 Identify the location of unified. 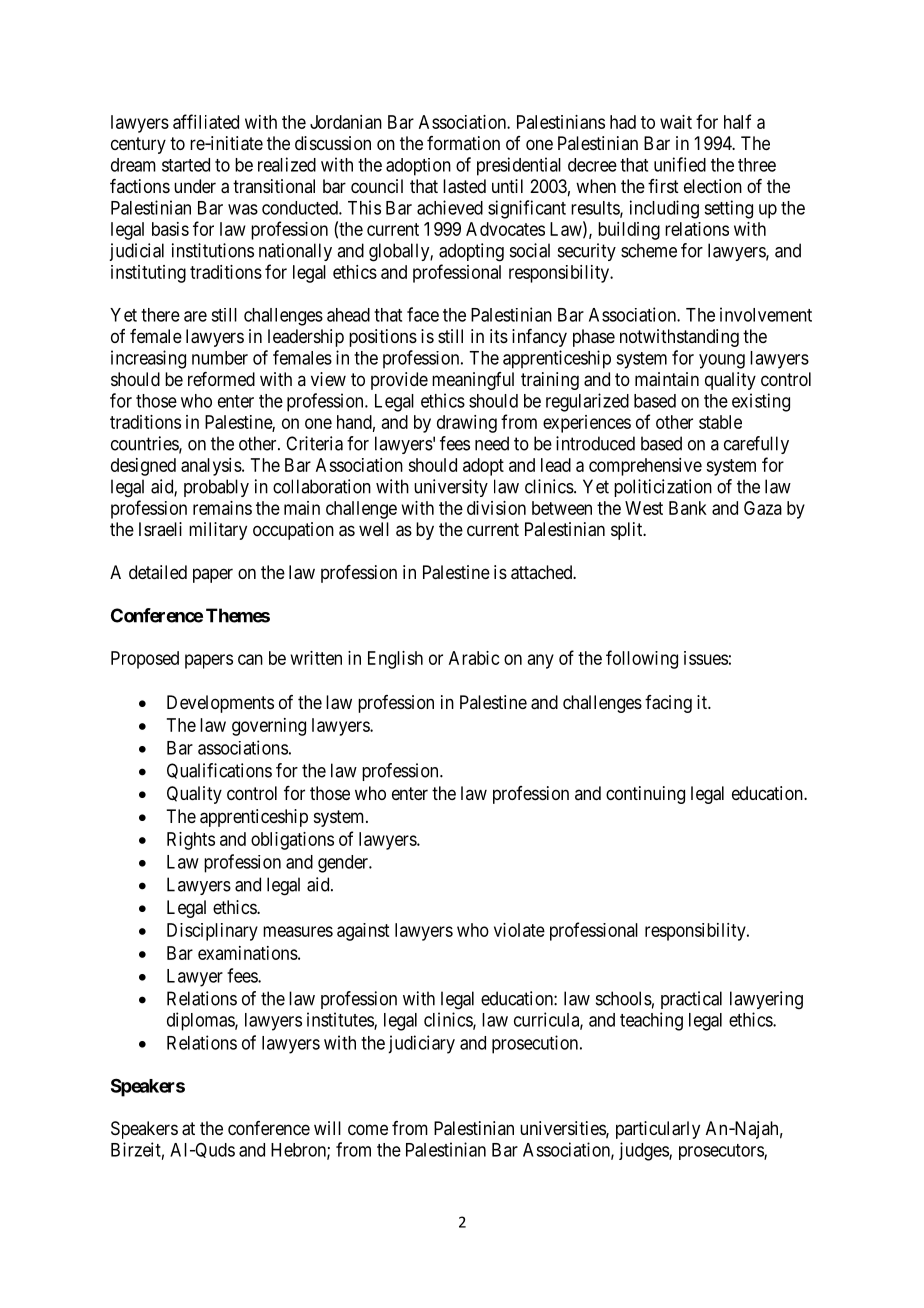
(680, 164).
